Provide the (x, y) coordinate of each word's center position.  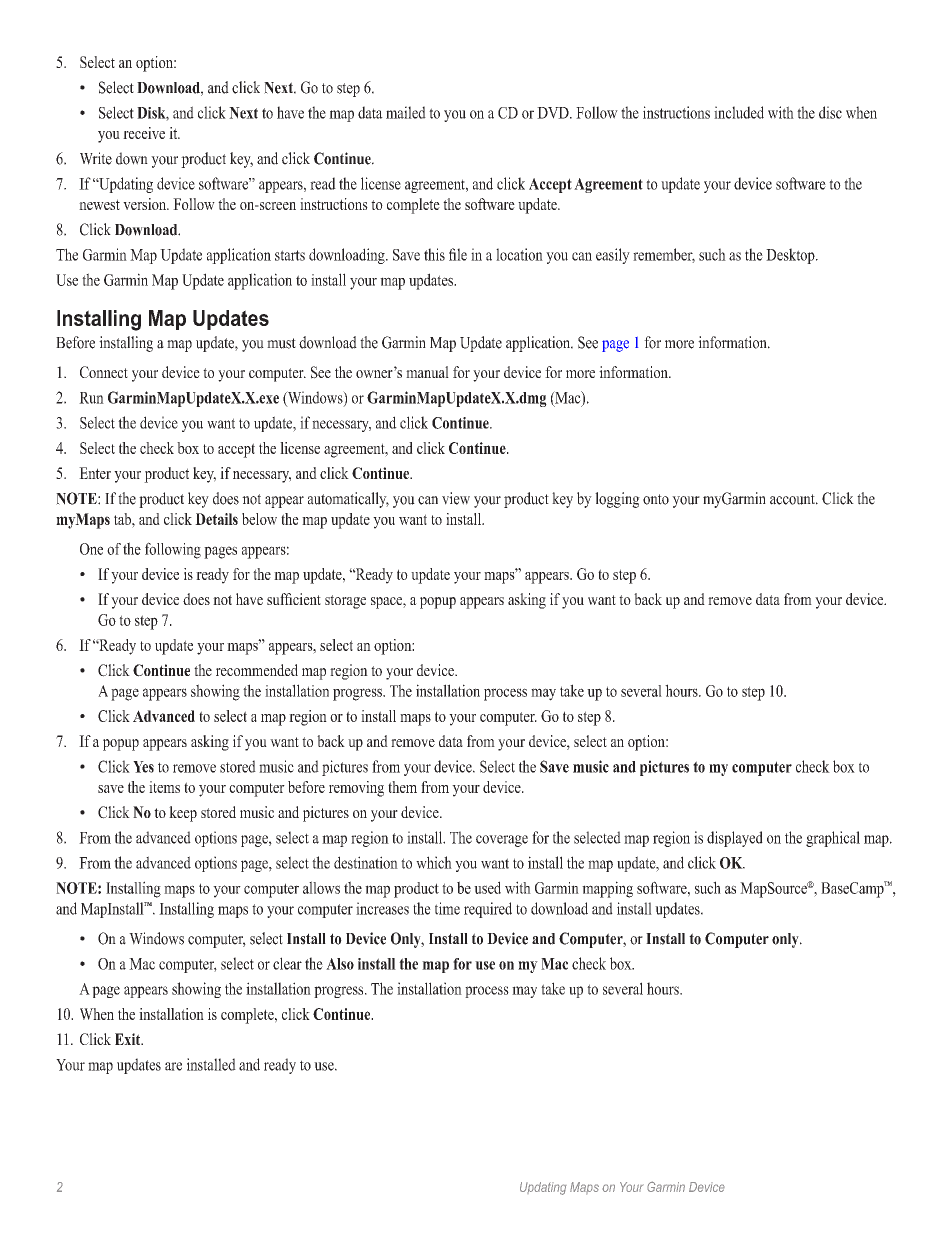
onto (656, 499)
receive (144, 133)
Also (340, 964)
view (456, 498)
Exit (129, 1039)
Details (216, 519)
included (739, 112)
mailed (406, 112)
